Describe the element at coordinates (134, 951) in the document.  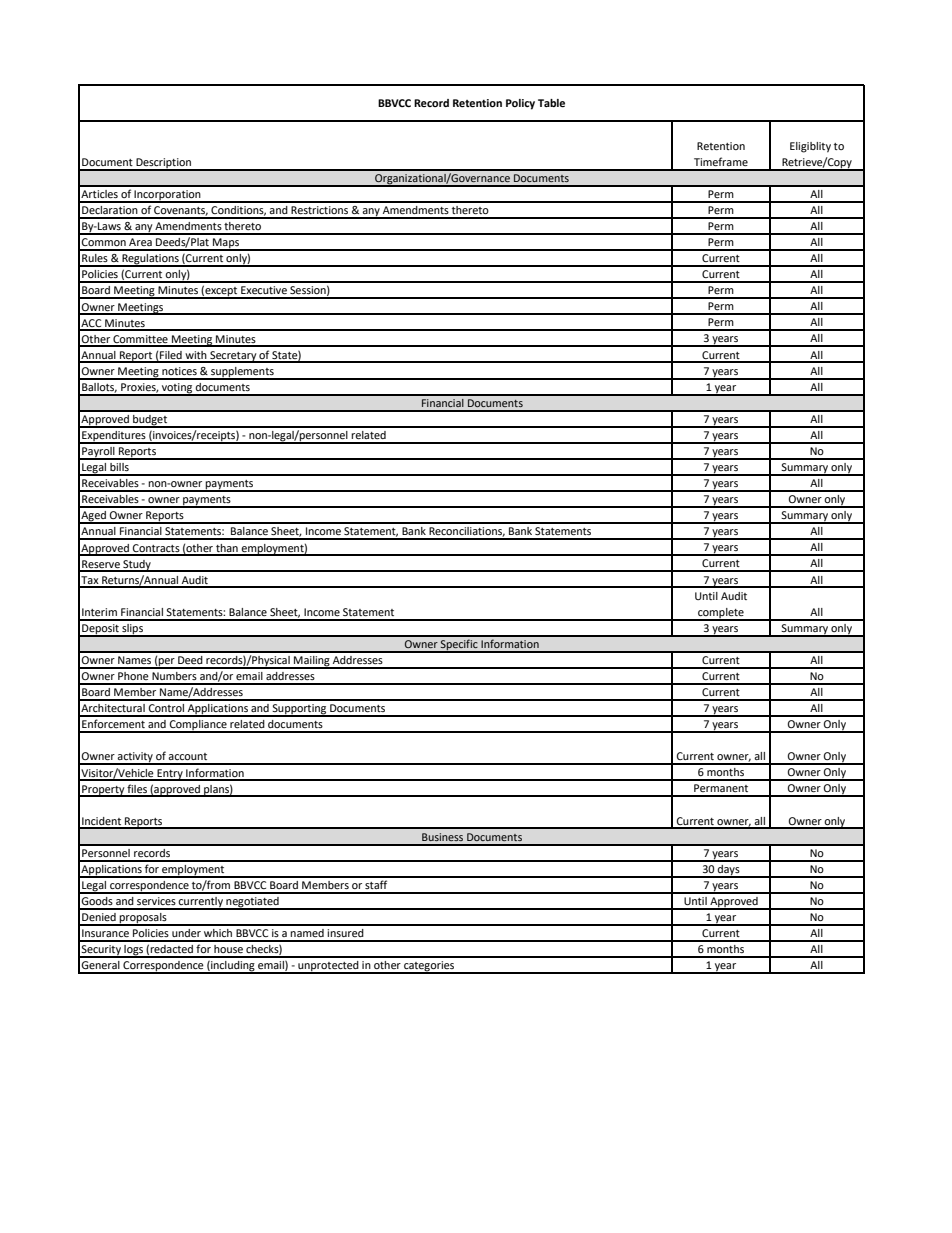
I see `logs` at that location.
